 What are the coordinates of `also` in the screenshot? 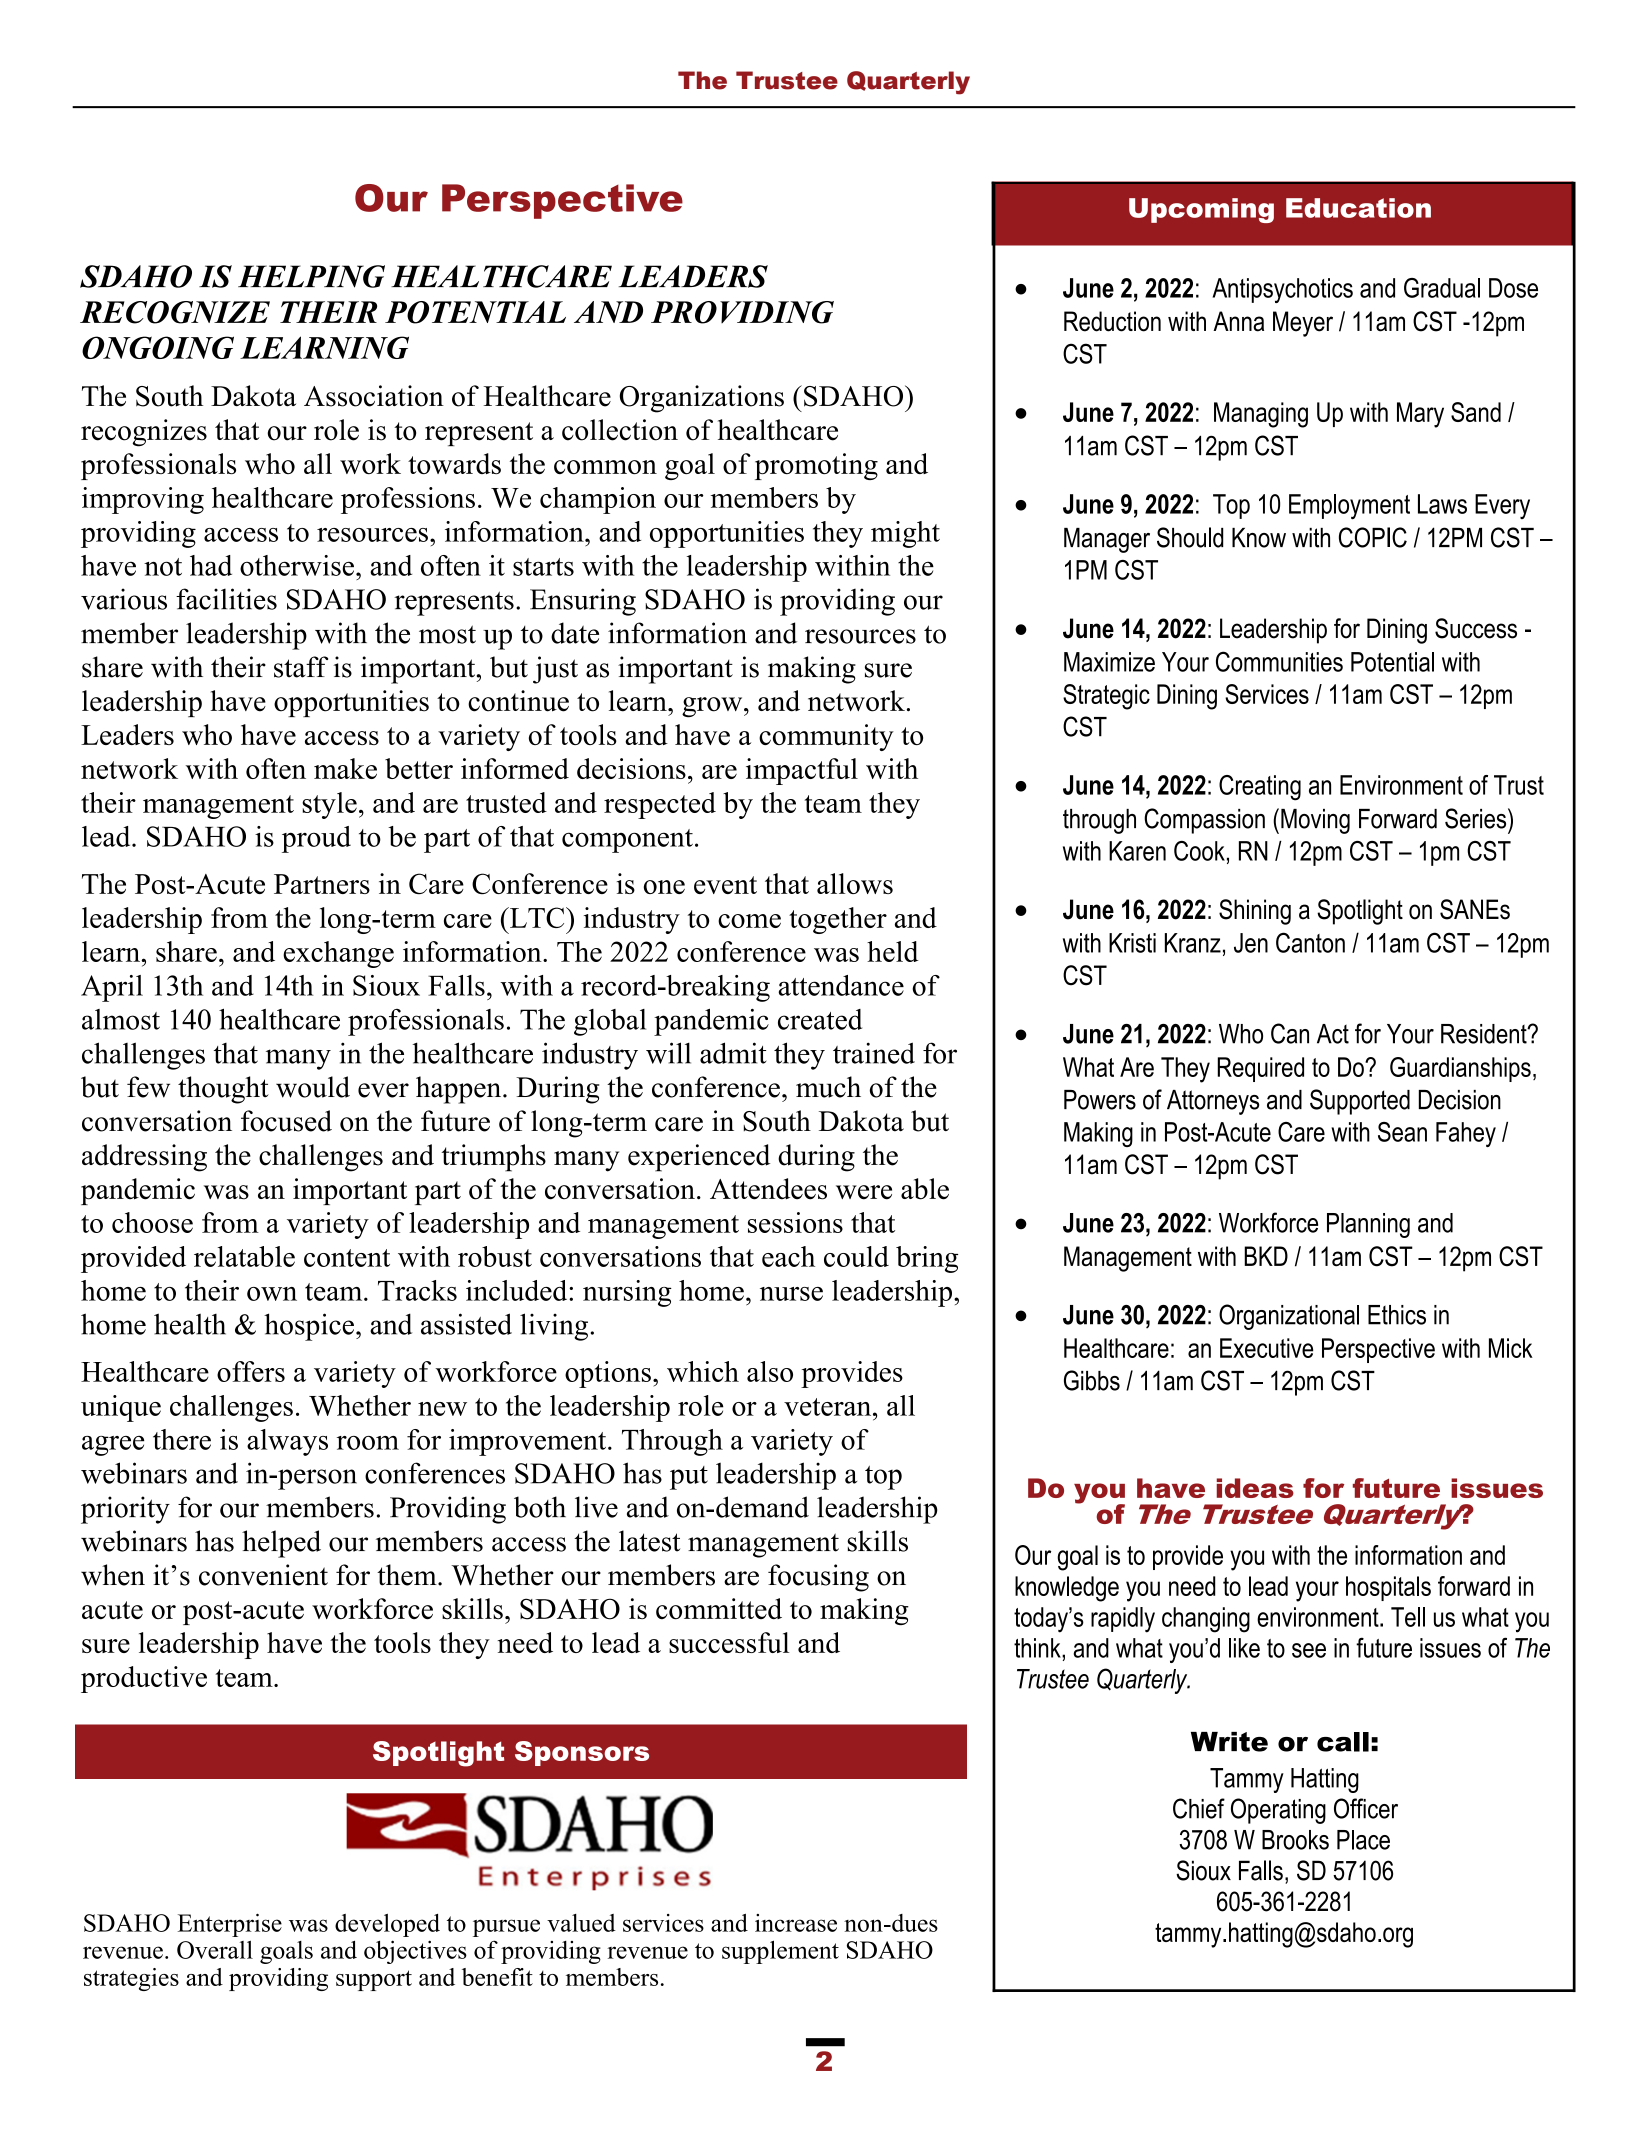 It's located at (770, 1371).
